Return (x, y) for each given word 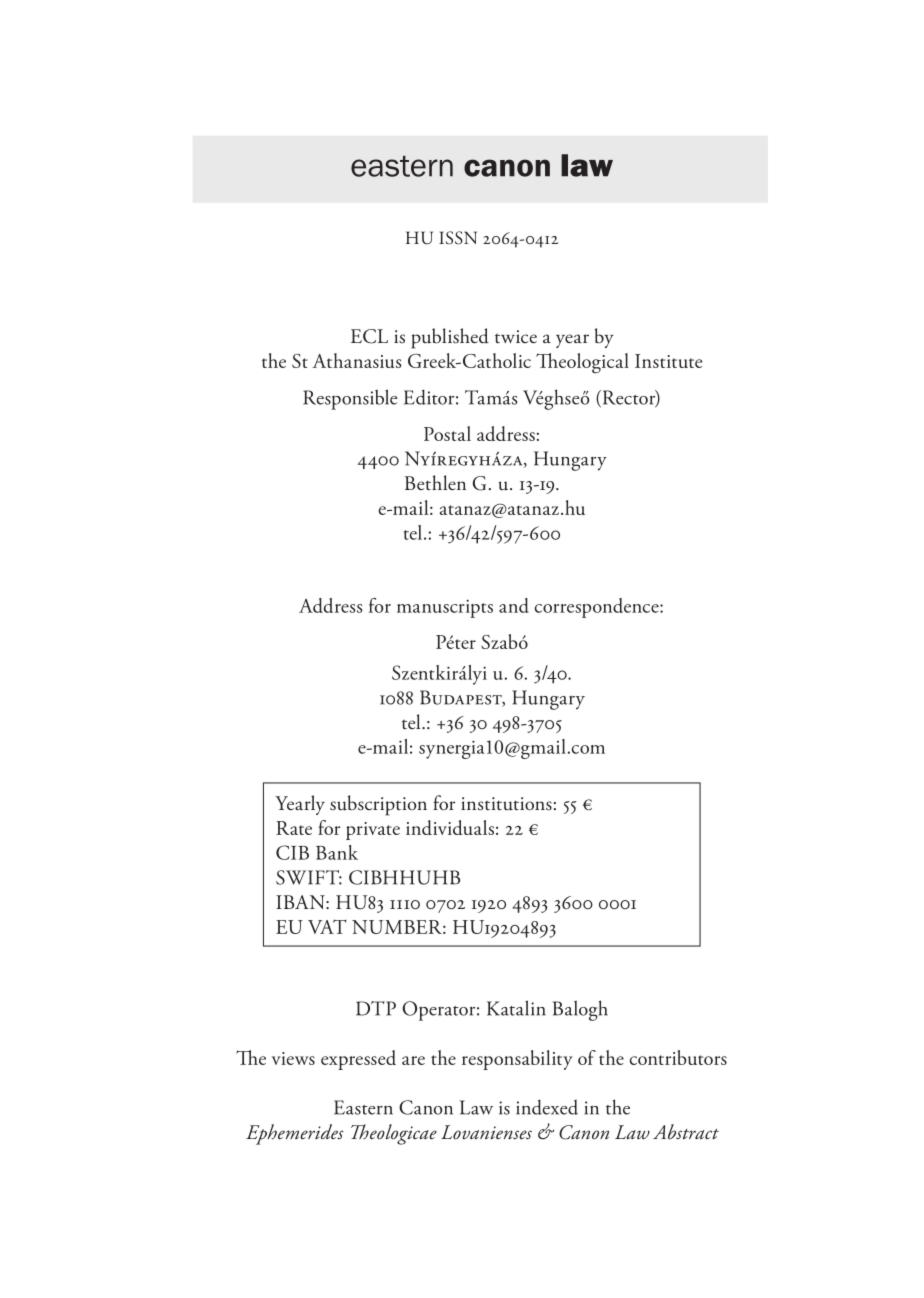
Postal (447, 433)
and (514, 605)
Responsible (350, 399)
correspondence (598, 608)
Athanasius (357, 360)
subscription (378, 805)
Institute (668, 361)
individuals (450, 827)
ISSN (458, 238)
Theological (582, 363)
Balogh (580, 1010)
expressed (358, 1060)
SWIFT (309, 877)
